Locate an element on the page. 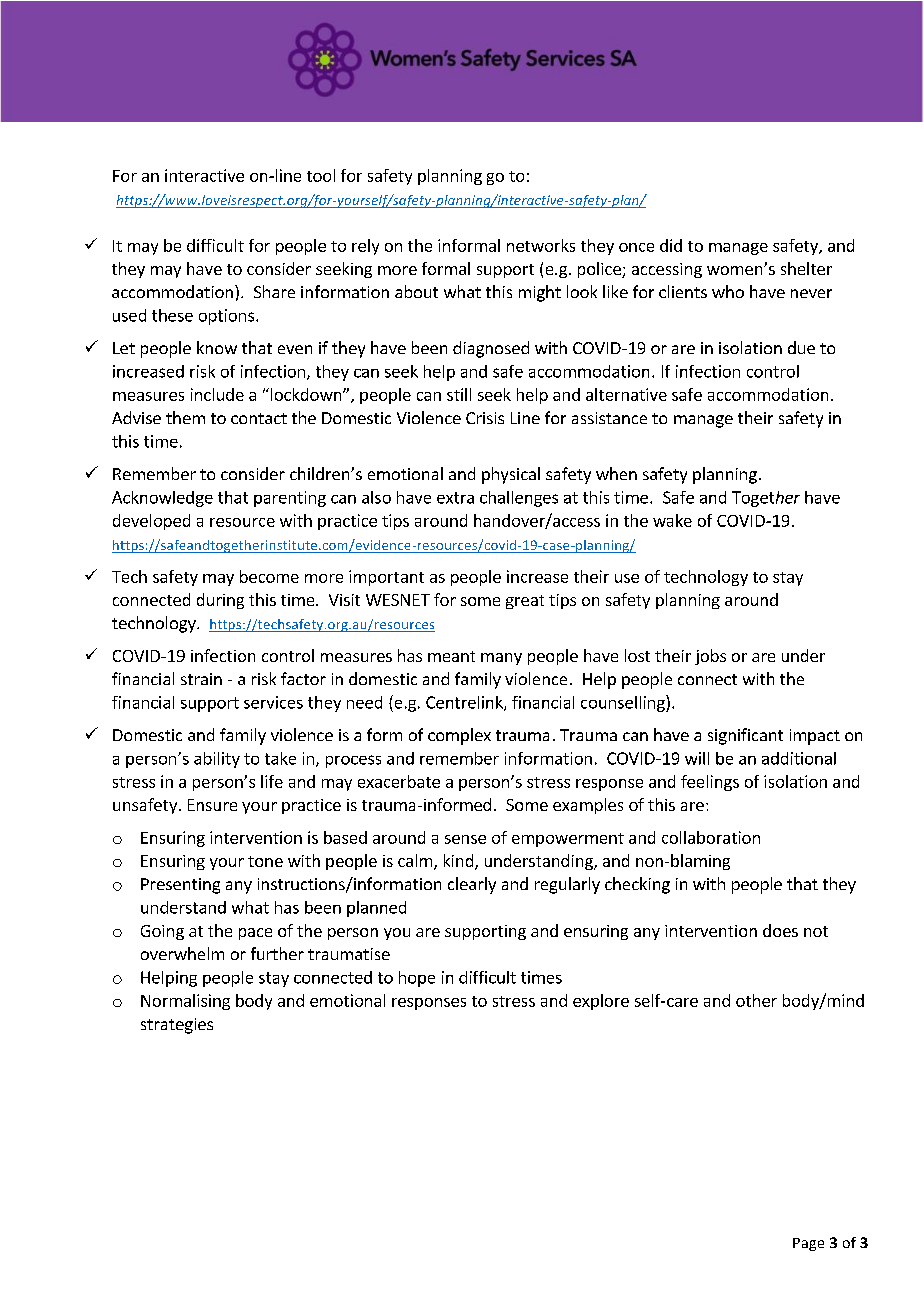  wake is located at coordinates (672, 520).
